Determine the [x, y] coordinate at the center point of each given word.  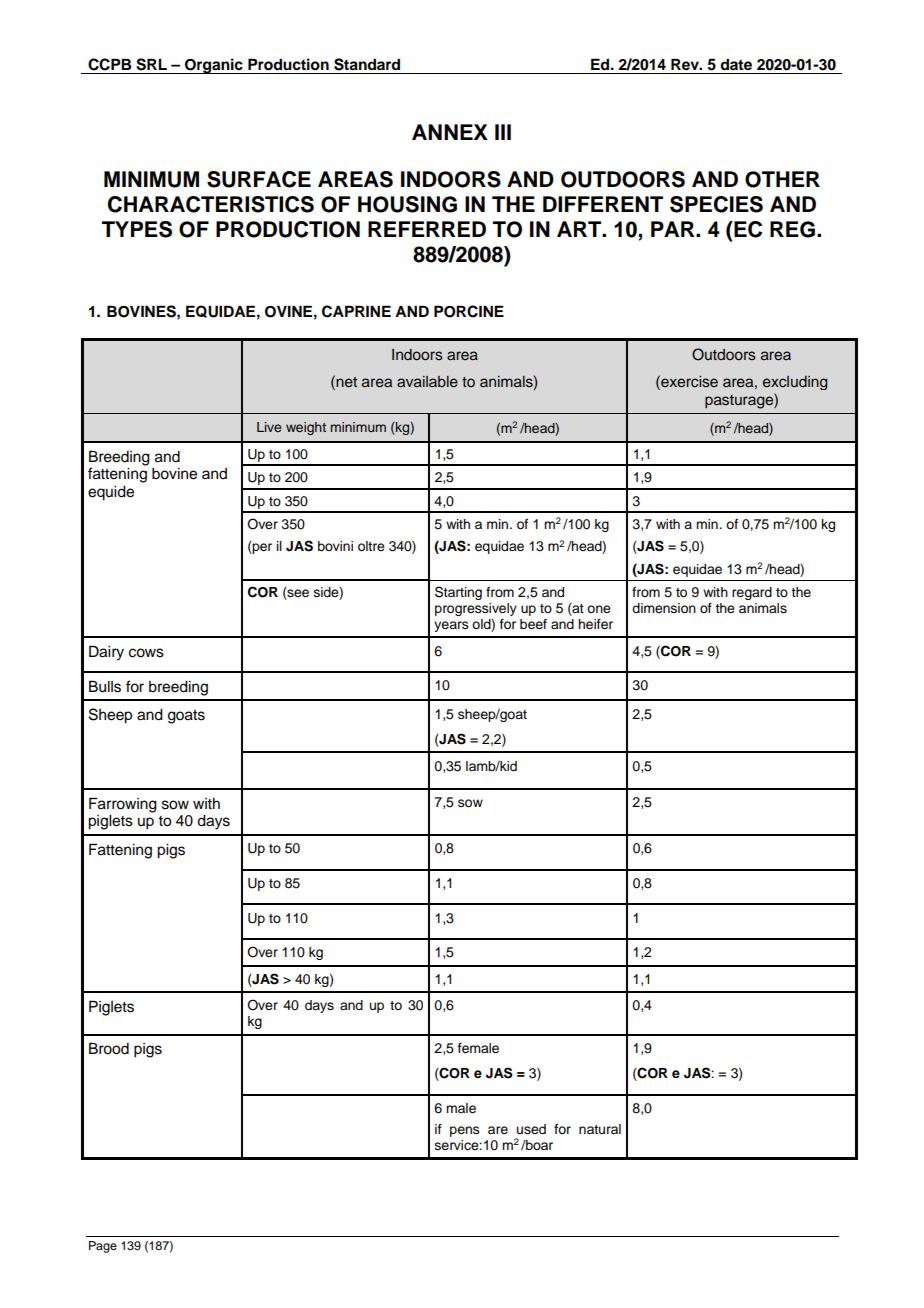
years [451, 626]
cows [146, 653]
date [736, 64]
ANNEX [450, 132]
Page [103, 1247]
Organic [214, 66]
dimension [664, 608]
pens [465, 1131]
